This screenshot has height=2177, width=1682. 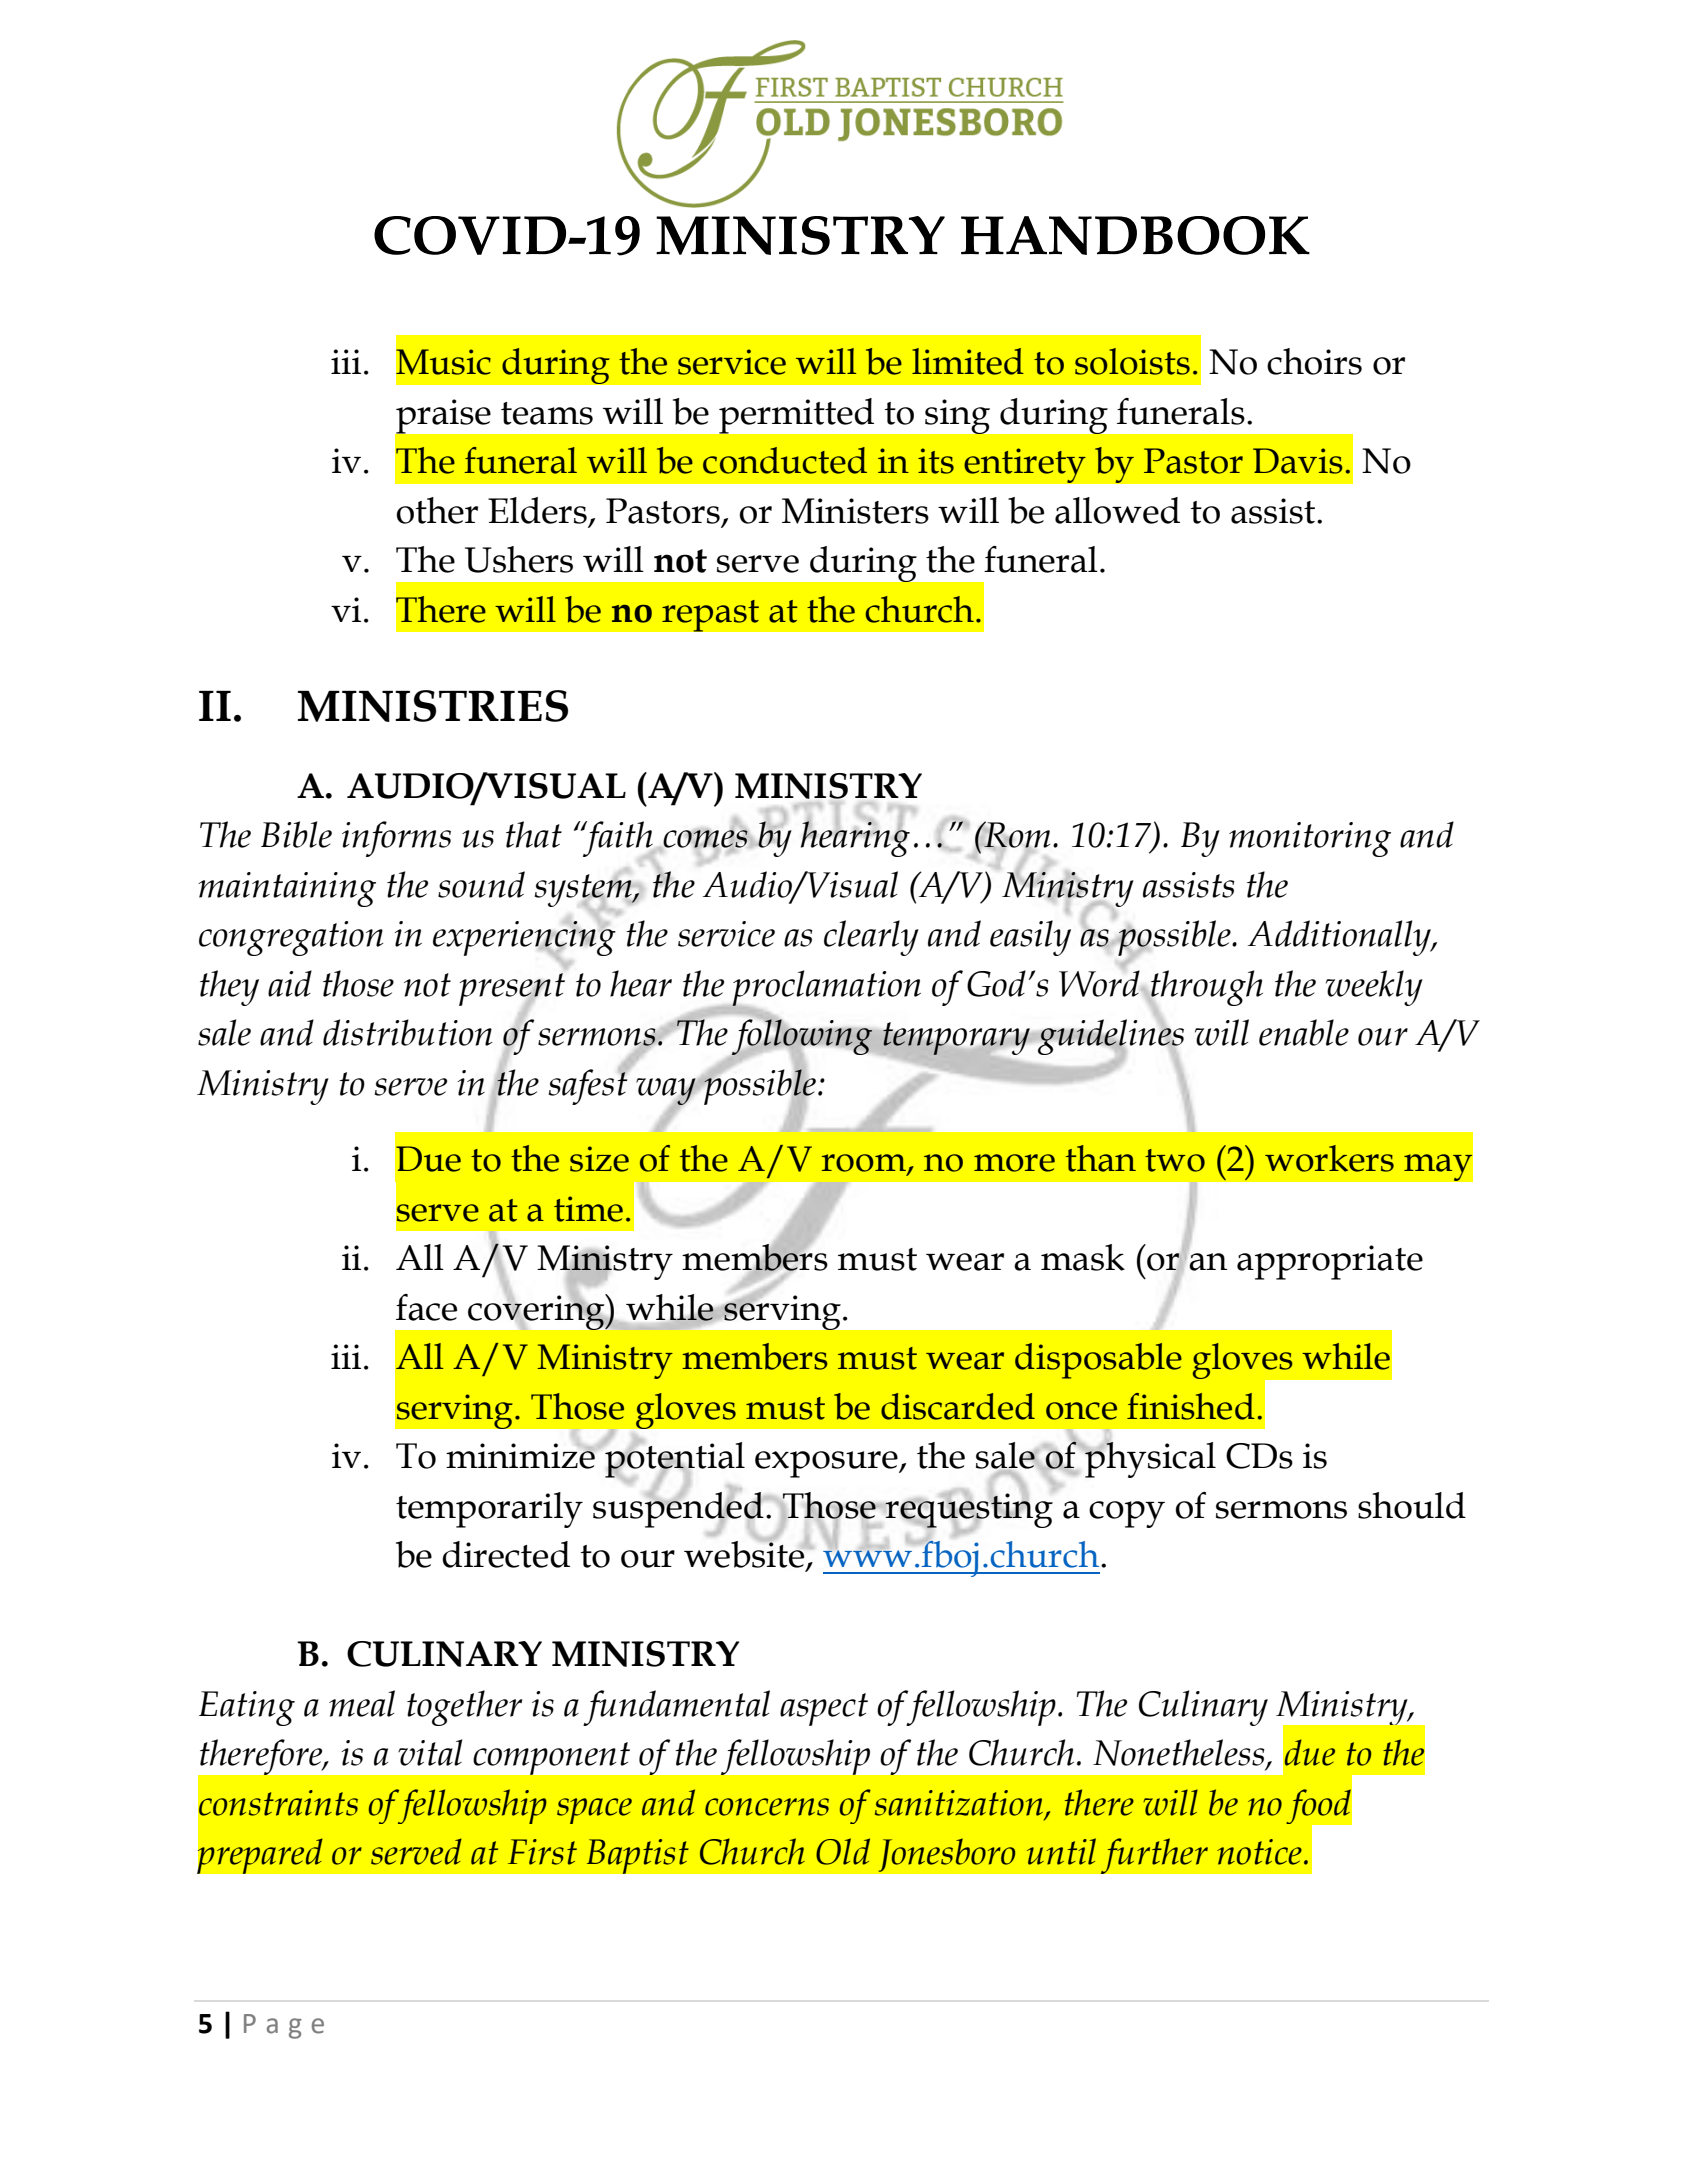 I want to click on Old, so click(x=843, y=1851).
